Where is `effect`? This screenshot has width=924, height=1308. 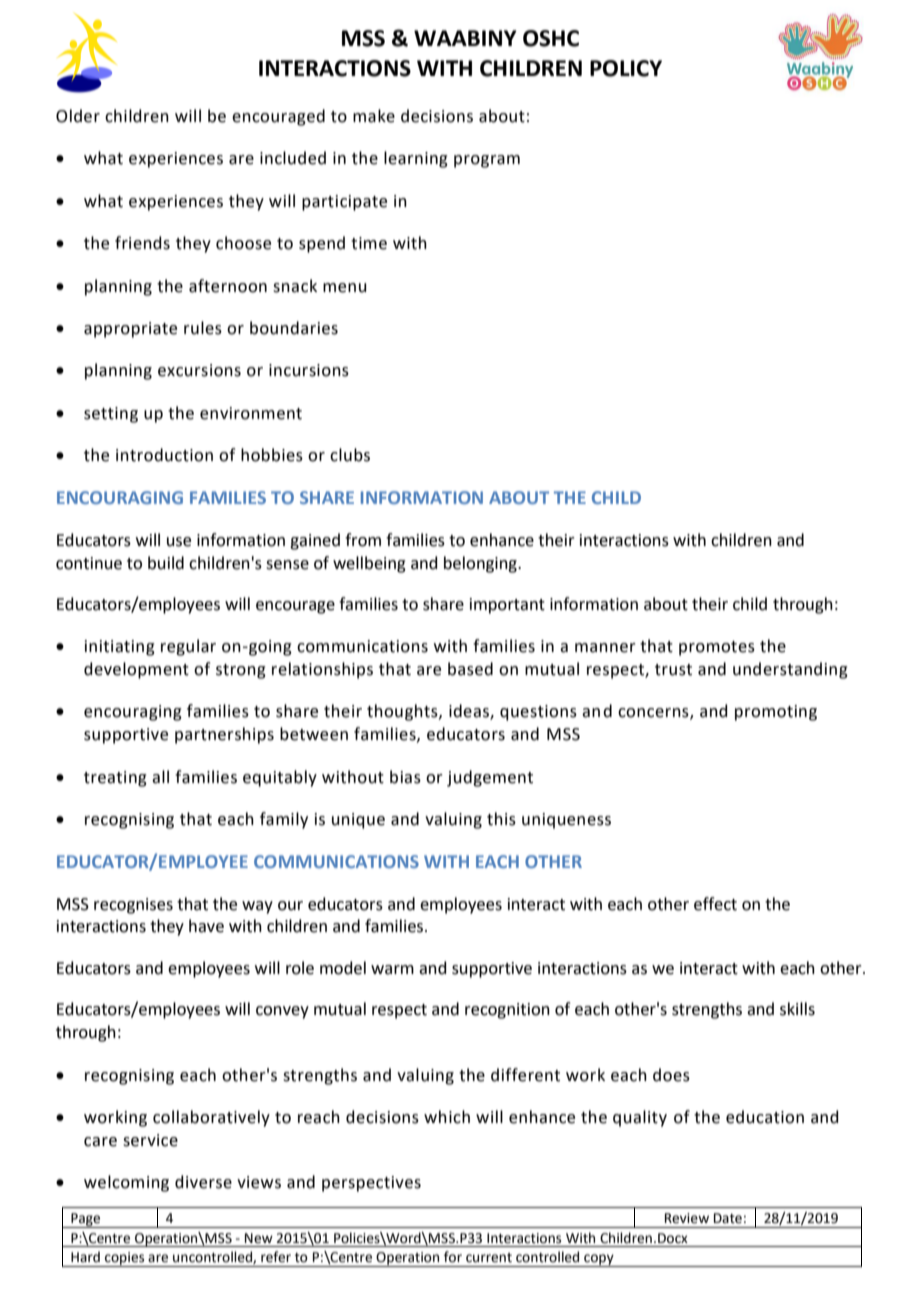 effect is located at coordinates (715, 904).
